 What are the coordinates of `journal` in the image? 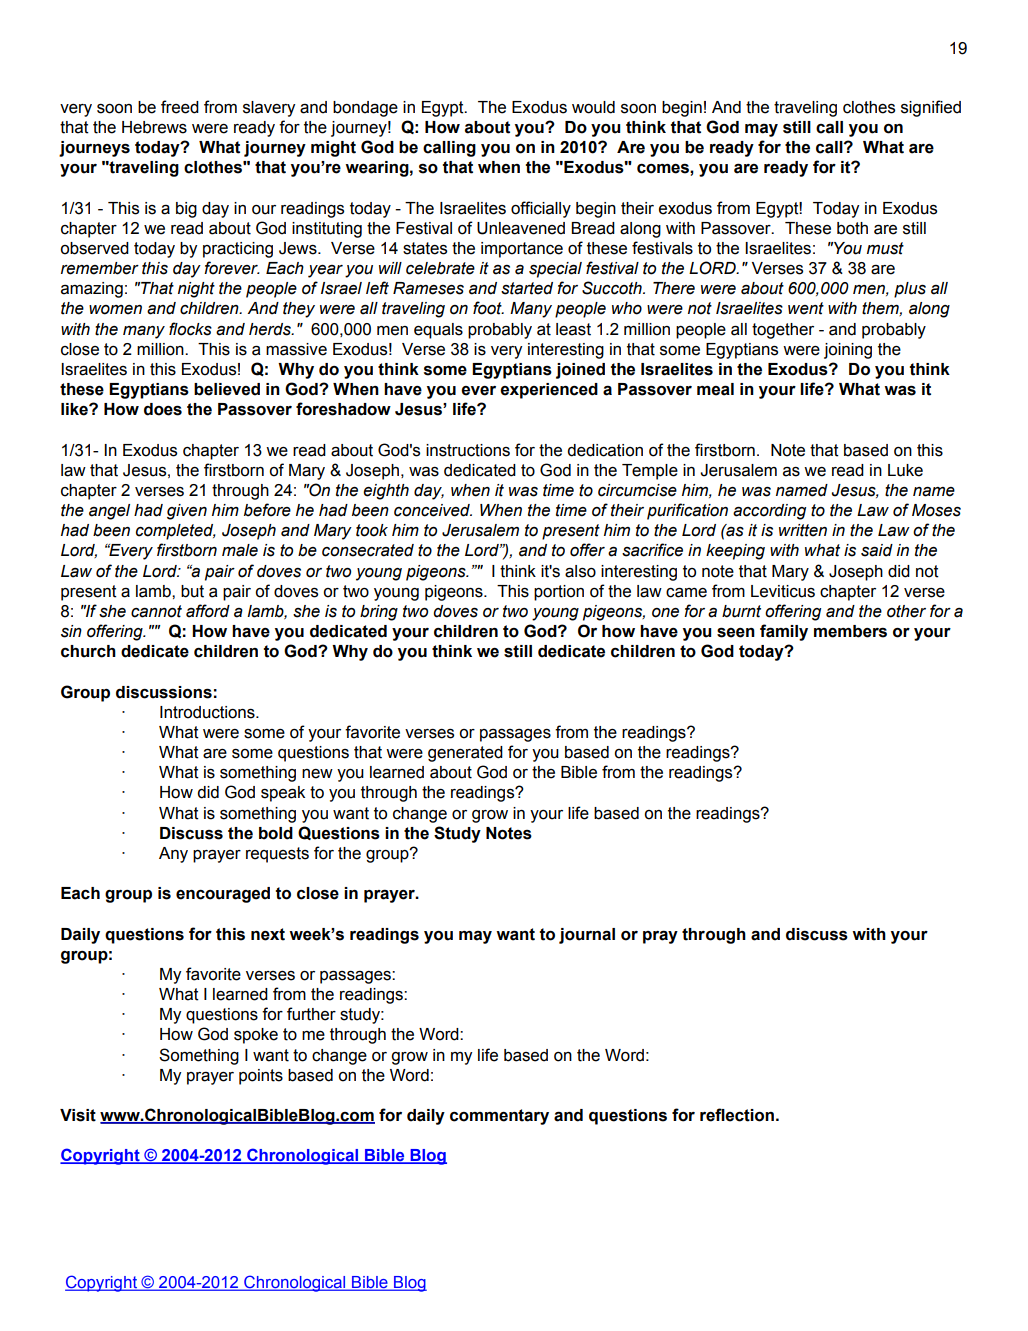 It's located at (587, 936).
